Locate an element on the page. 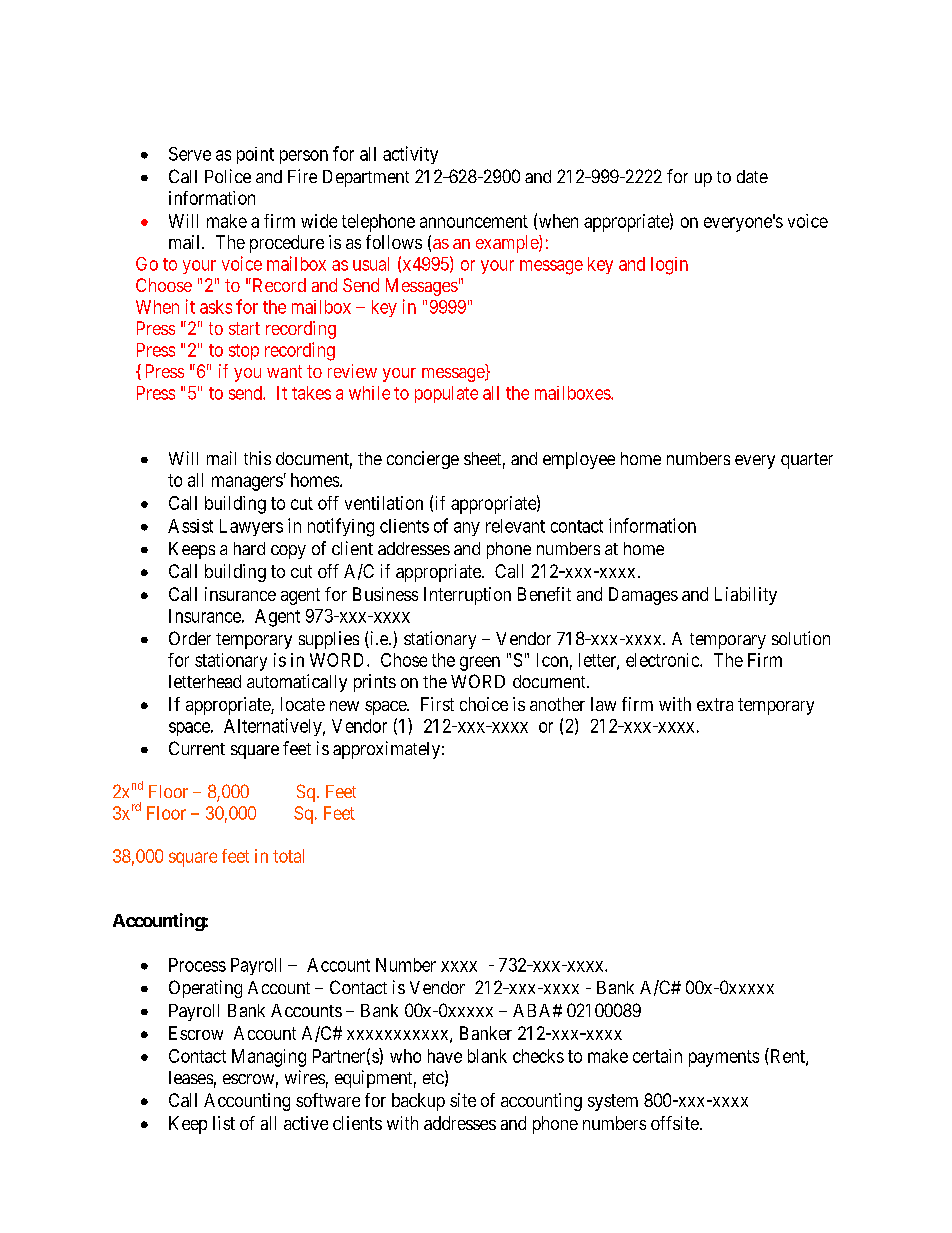 This document has width=952, height=1233. quarter is located at coordinates (807, 461).
